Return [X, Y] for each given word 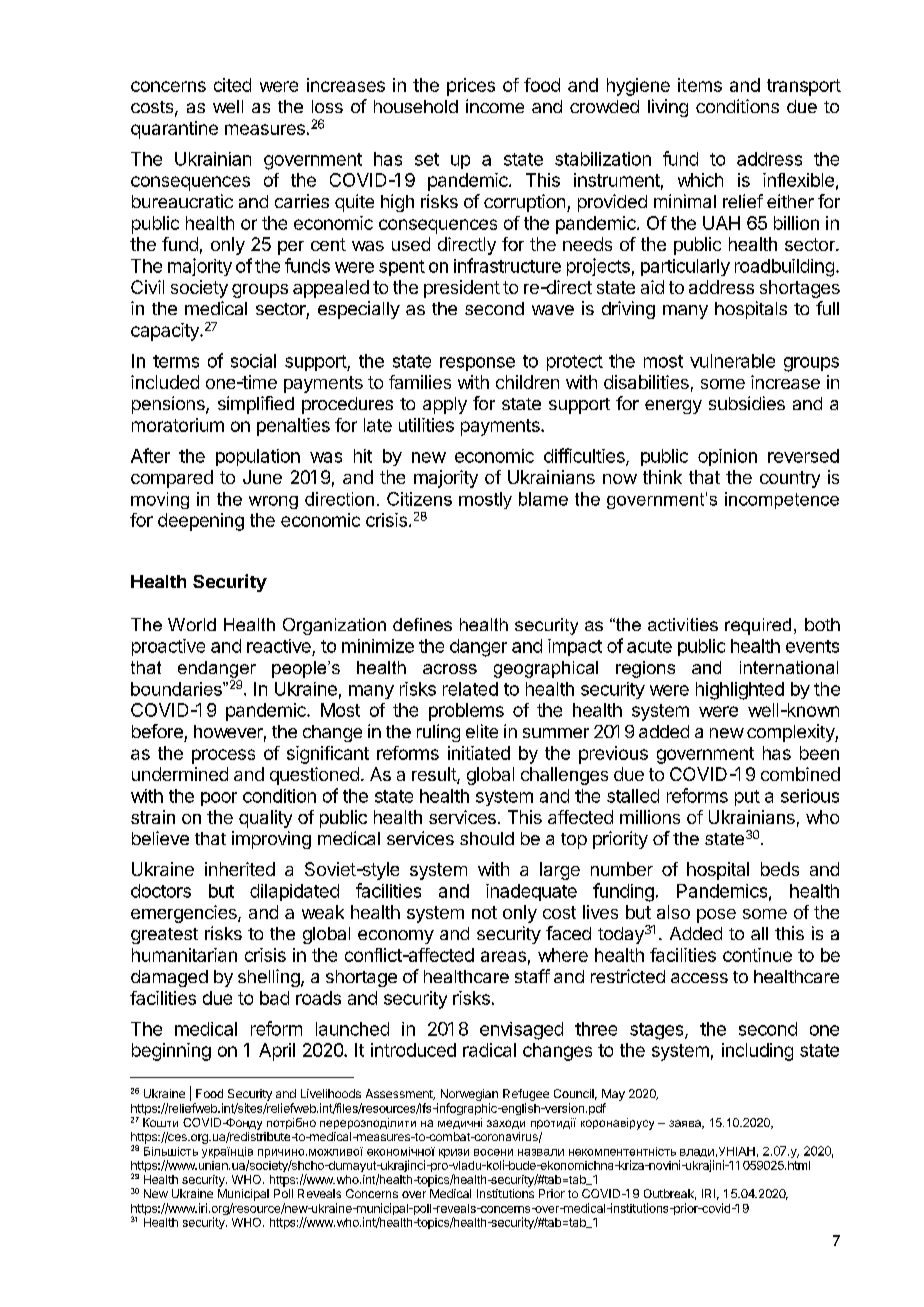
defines [422, 624]
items [700, 85]
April [277, 1052]
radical [489, 1050]
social [253, 361]
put [747, 798]
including [757, 1052]
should [487, 838]
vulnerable [732, 361]
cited [232, 85]
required [758, 626]
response [477, 364]
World [192, 624]
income [495, 106]
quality [265, 819]
